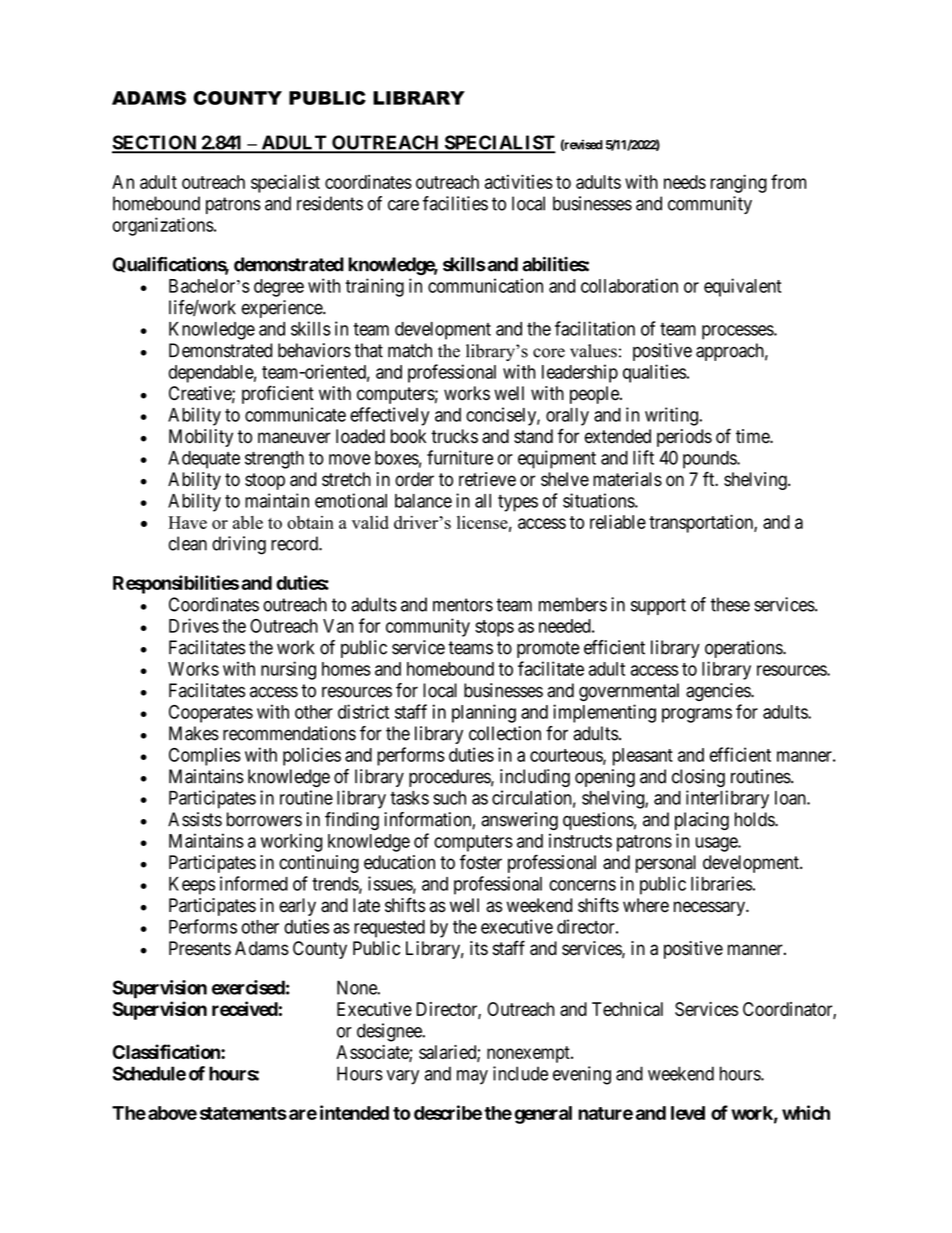 Image resolution: width=952 pixels, height=1233 pixels. I want to click on programs, so click(697, 715).
